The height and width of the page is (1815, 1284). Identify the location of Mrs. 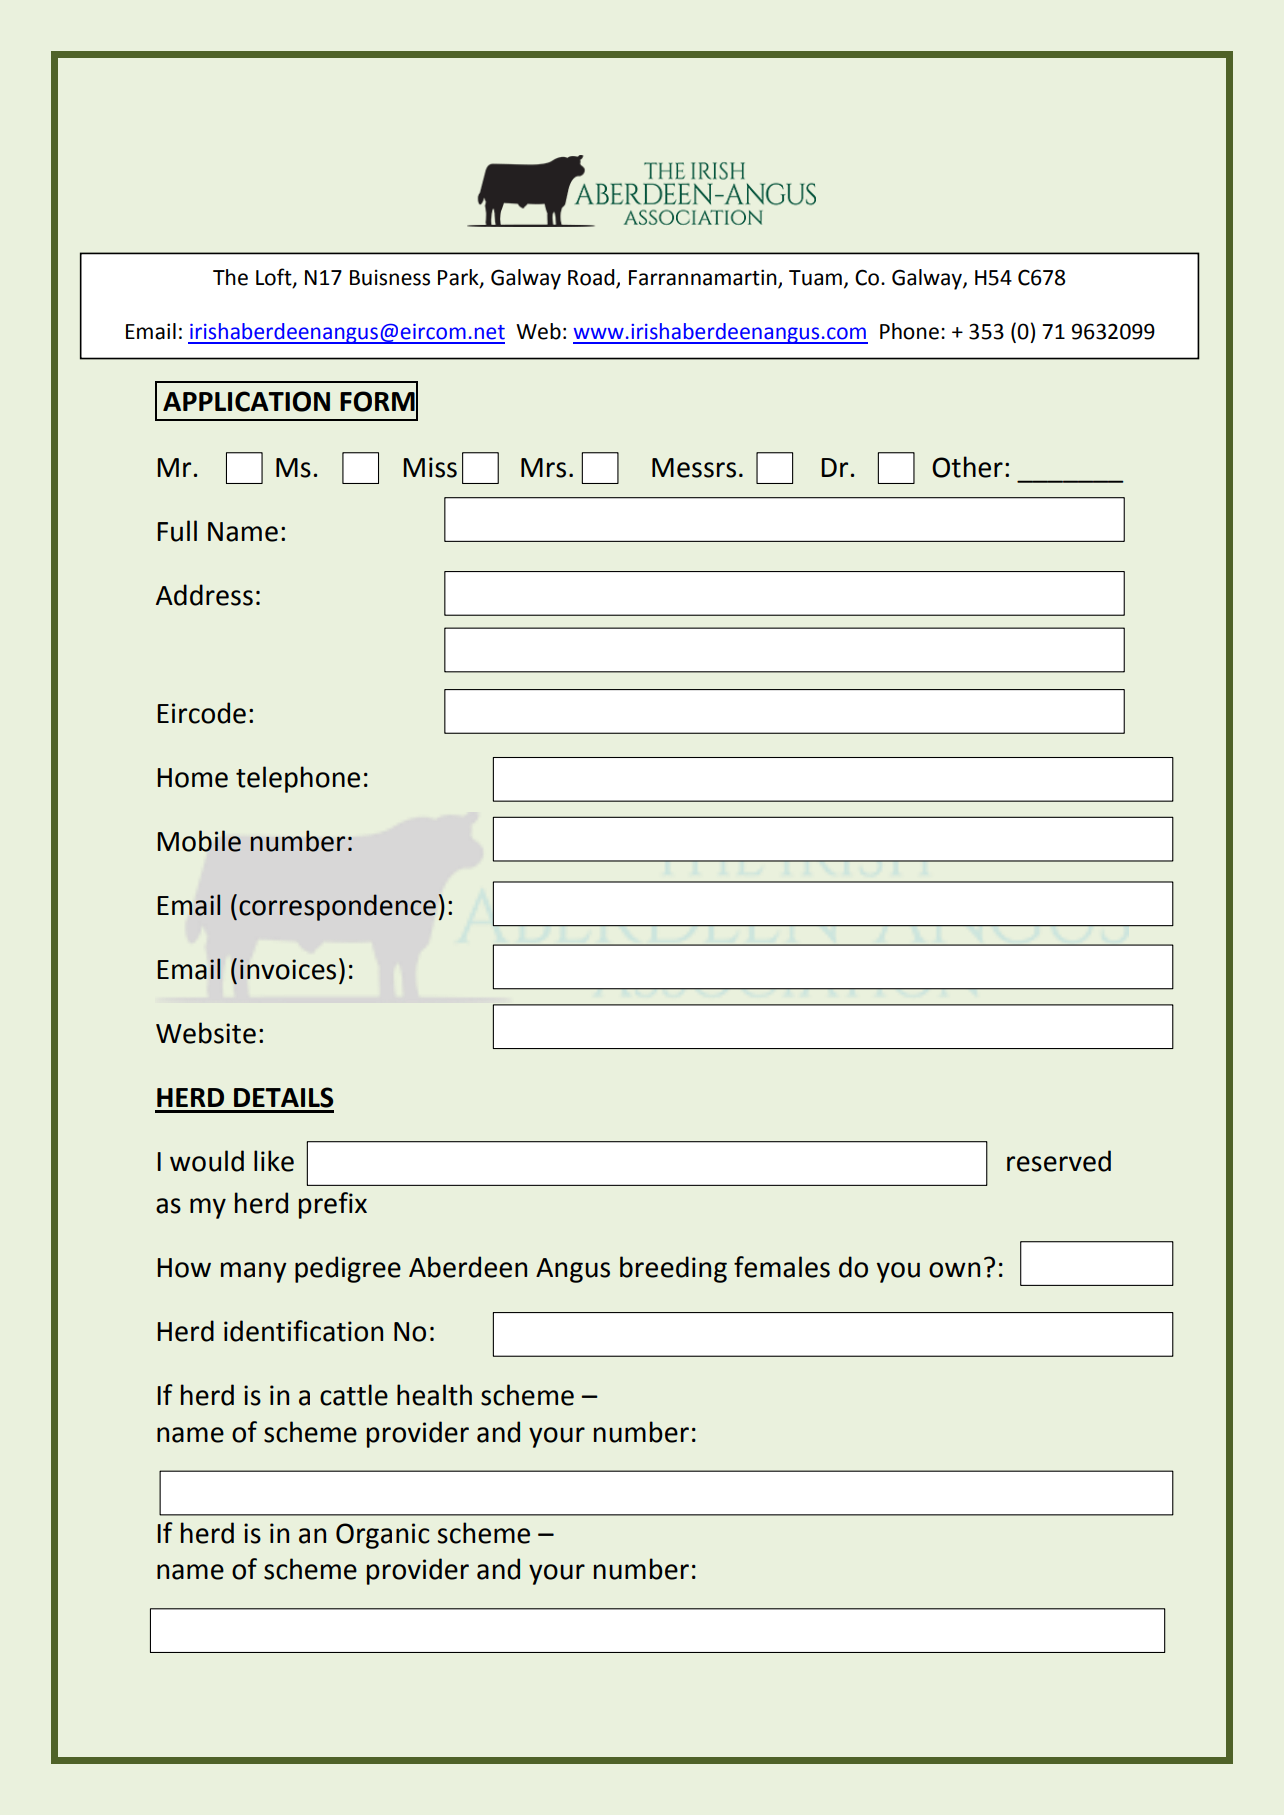
(543, 468).
